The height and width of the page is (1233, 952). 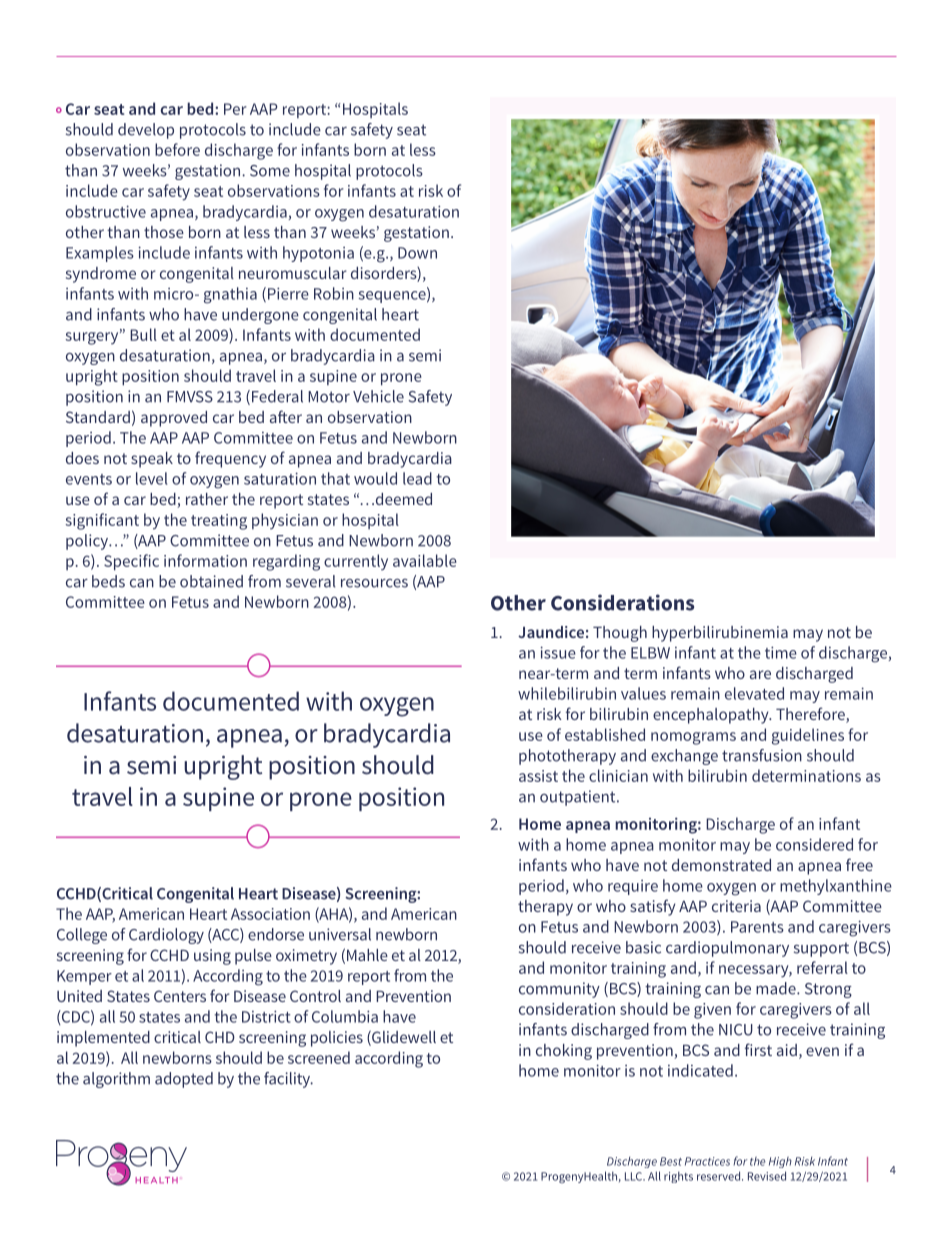 I want to click on time, so click(x=781, y=652).
